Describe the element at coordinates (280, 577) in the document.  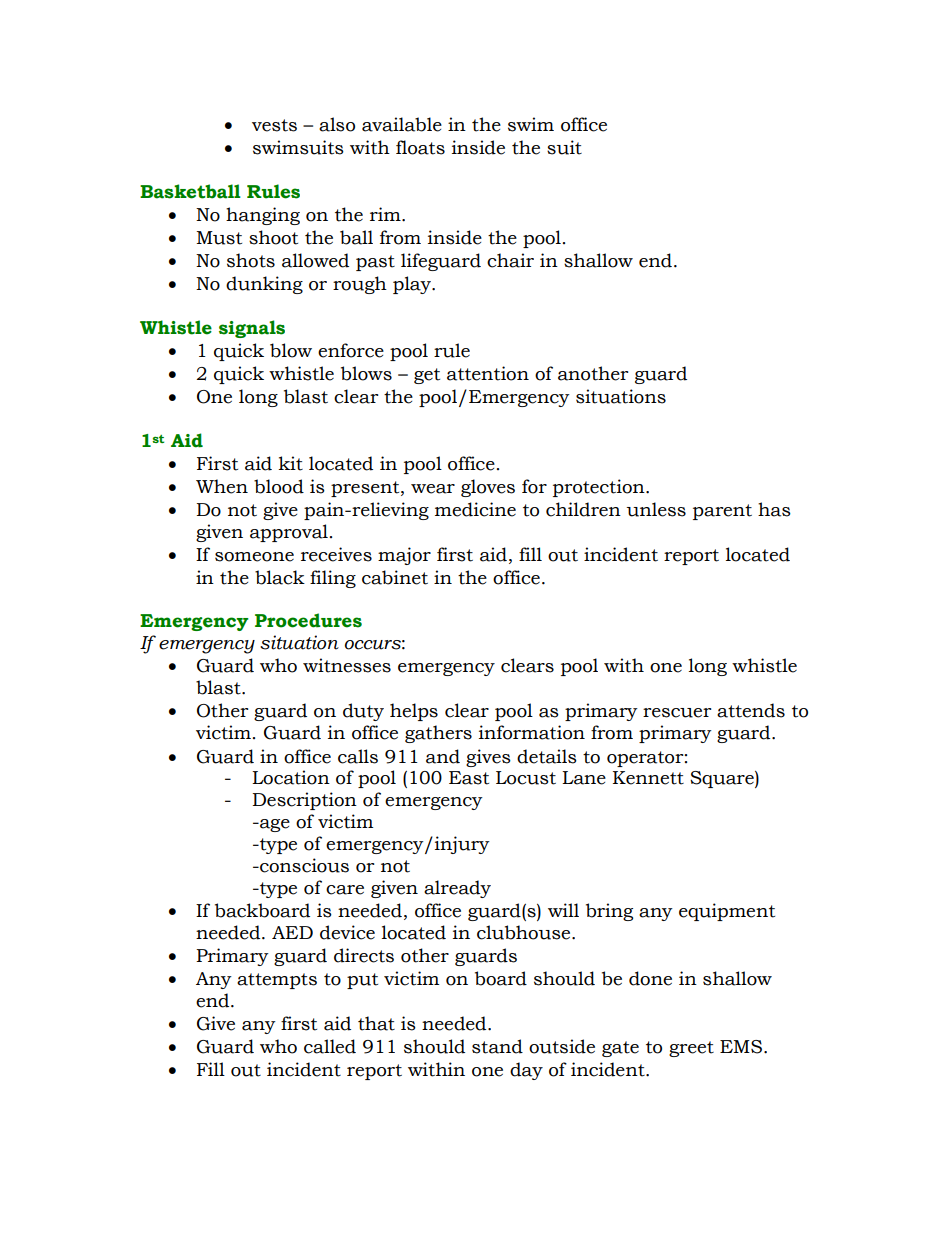
I see `black` at that location.
